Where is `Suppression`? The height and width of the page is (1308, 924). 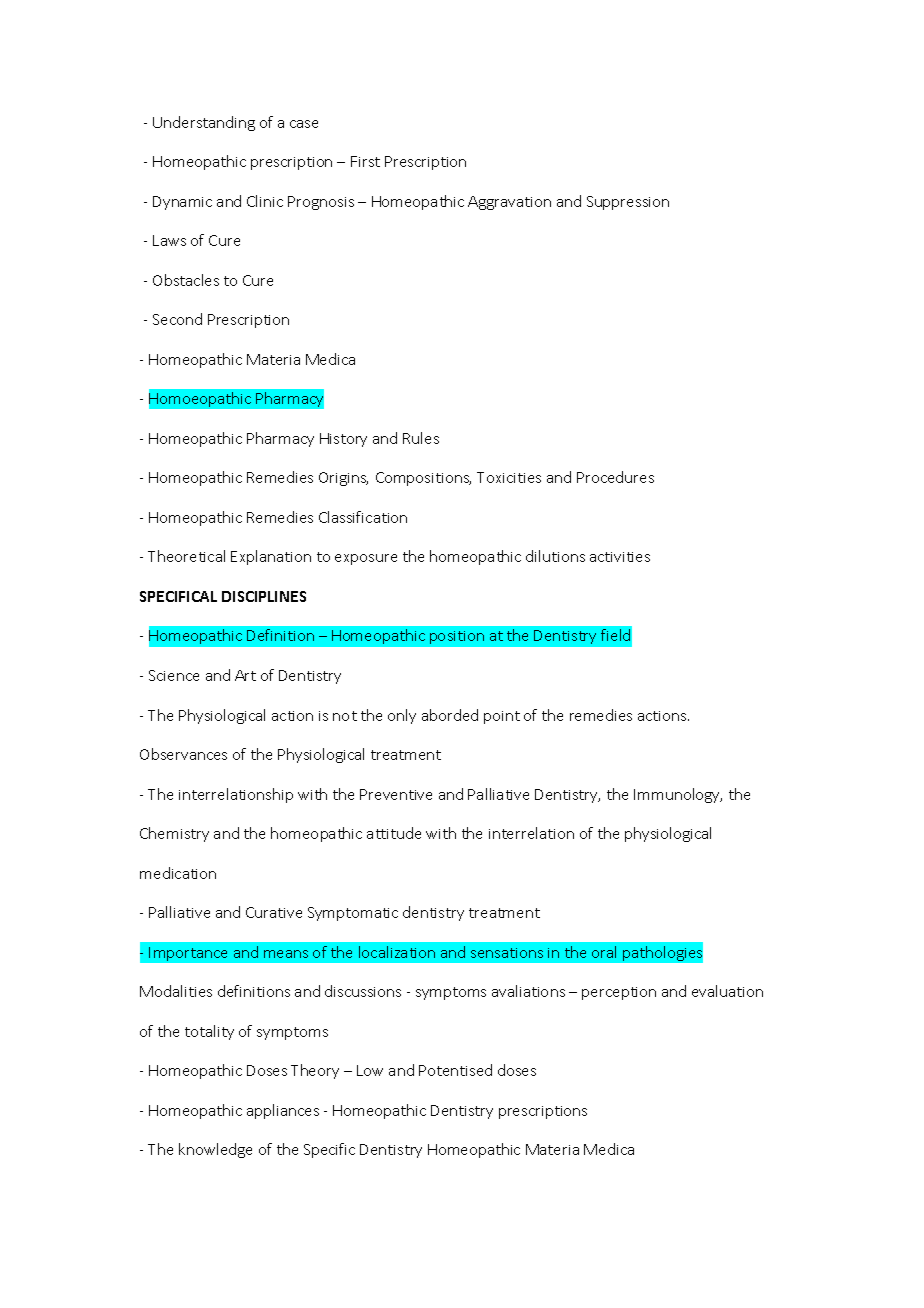 Suppression is located at coordinates (628, 203).
